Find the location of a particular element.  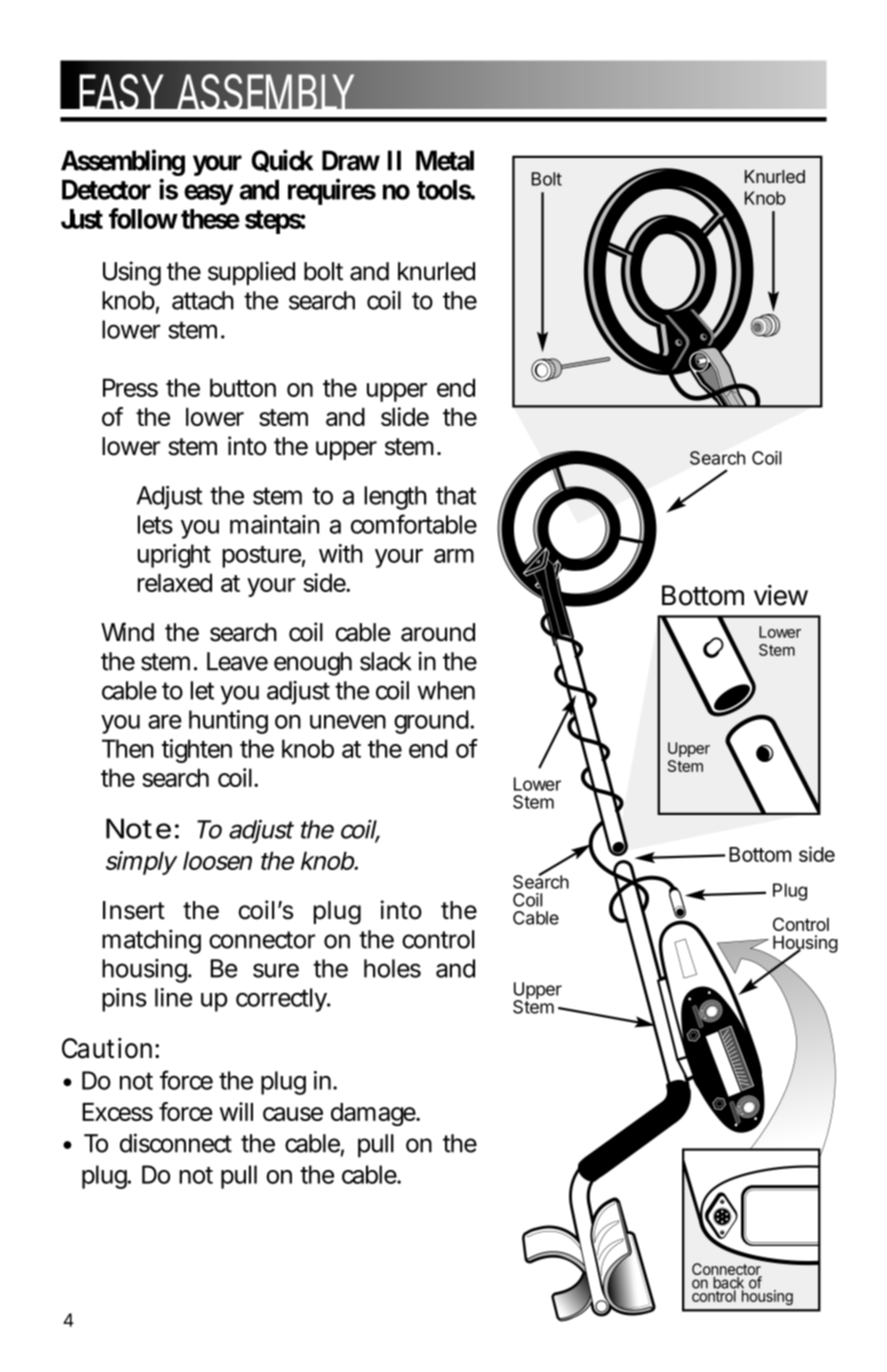

Draw is located at coordinates (351, 160).
